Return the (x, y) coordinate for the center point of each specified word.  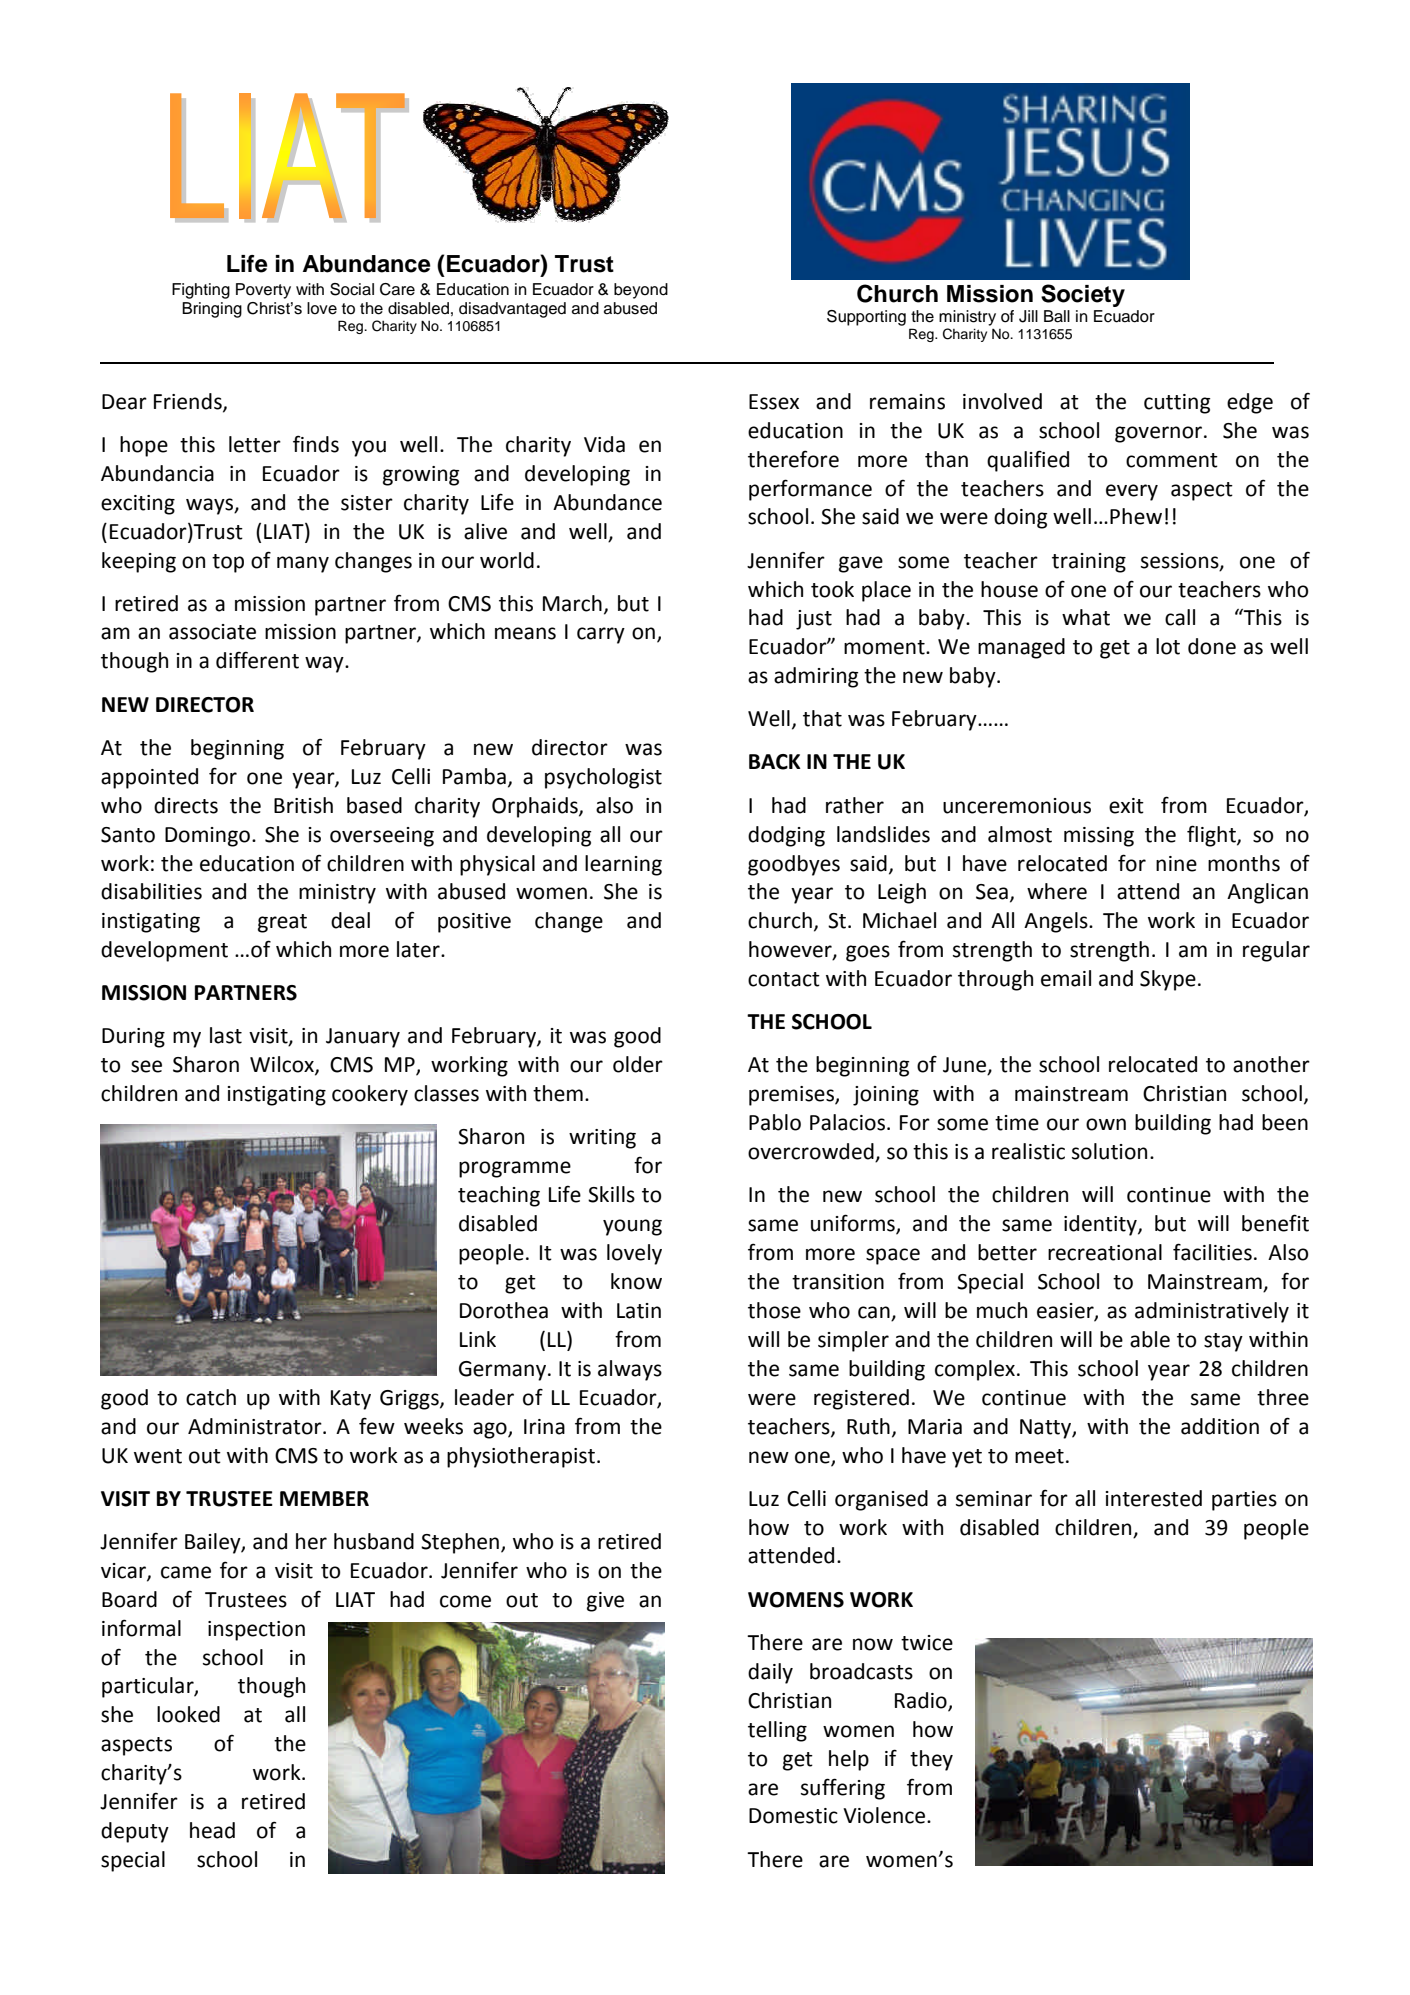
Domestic (793, 1816)
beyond (641, 291)
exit (1126, 806)
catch (211, 1397)
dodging (786, 836)
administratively (1212, 1312)
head (212, 1830)
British (303, 805)
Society (1083, 295)
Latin (639, 1311)
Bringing (212, 310)
